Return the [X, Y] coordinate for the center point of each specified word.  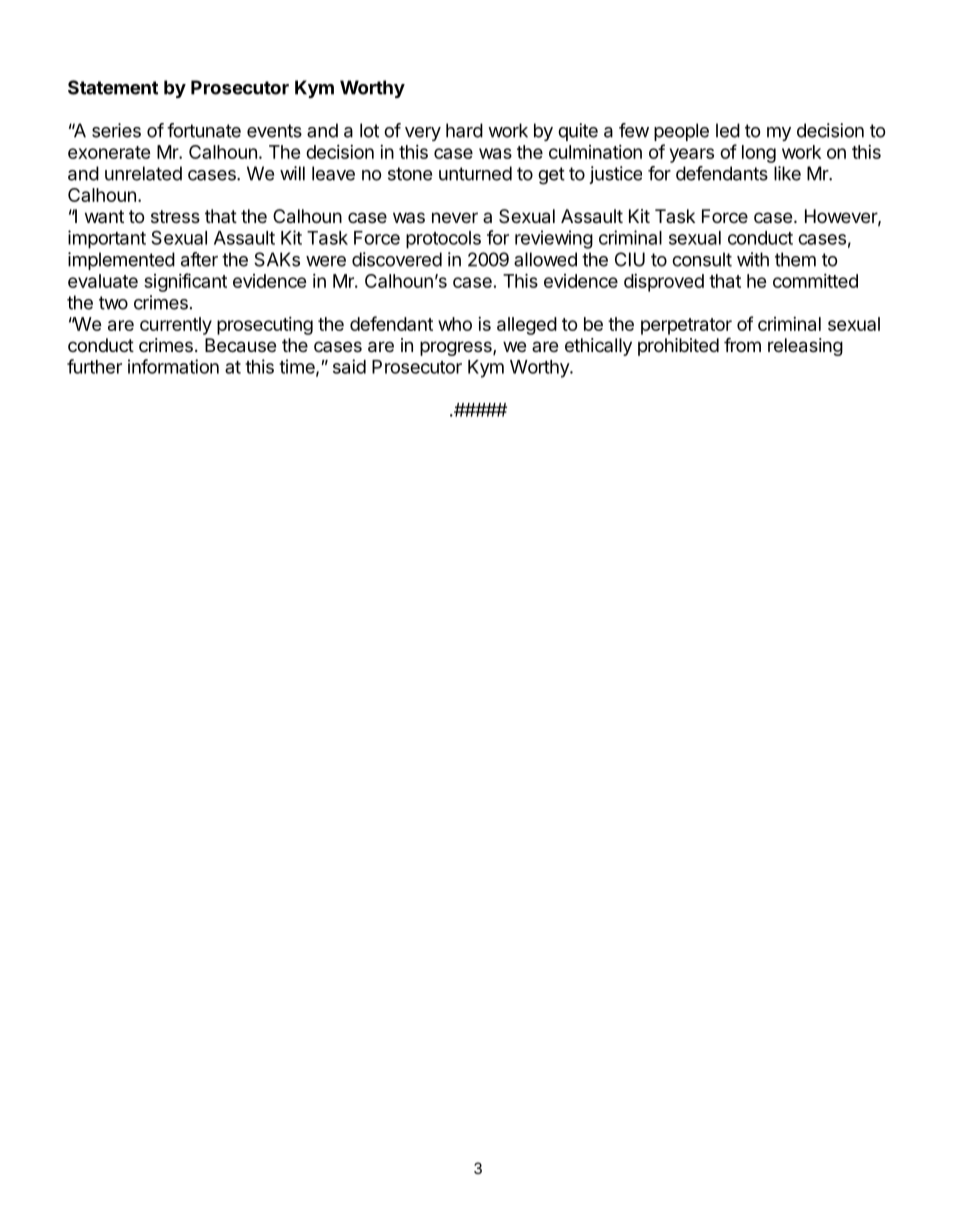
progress [457, 348]
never [455, 217]
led [728, 130]
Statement [113, 87]
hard [464, 130]
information [173, 366]
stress [175, 216]
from [742, 344]
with [753, 259]
